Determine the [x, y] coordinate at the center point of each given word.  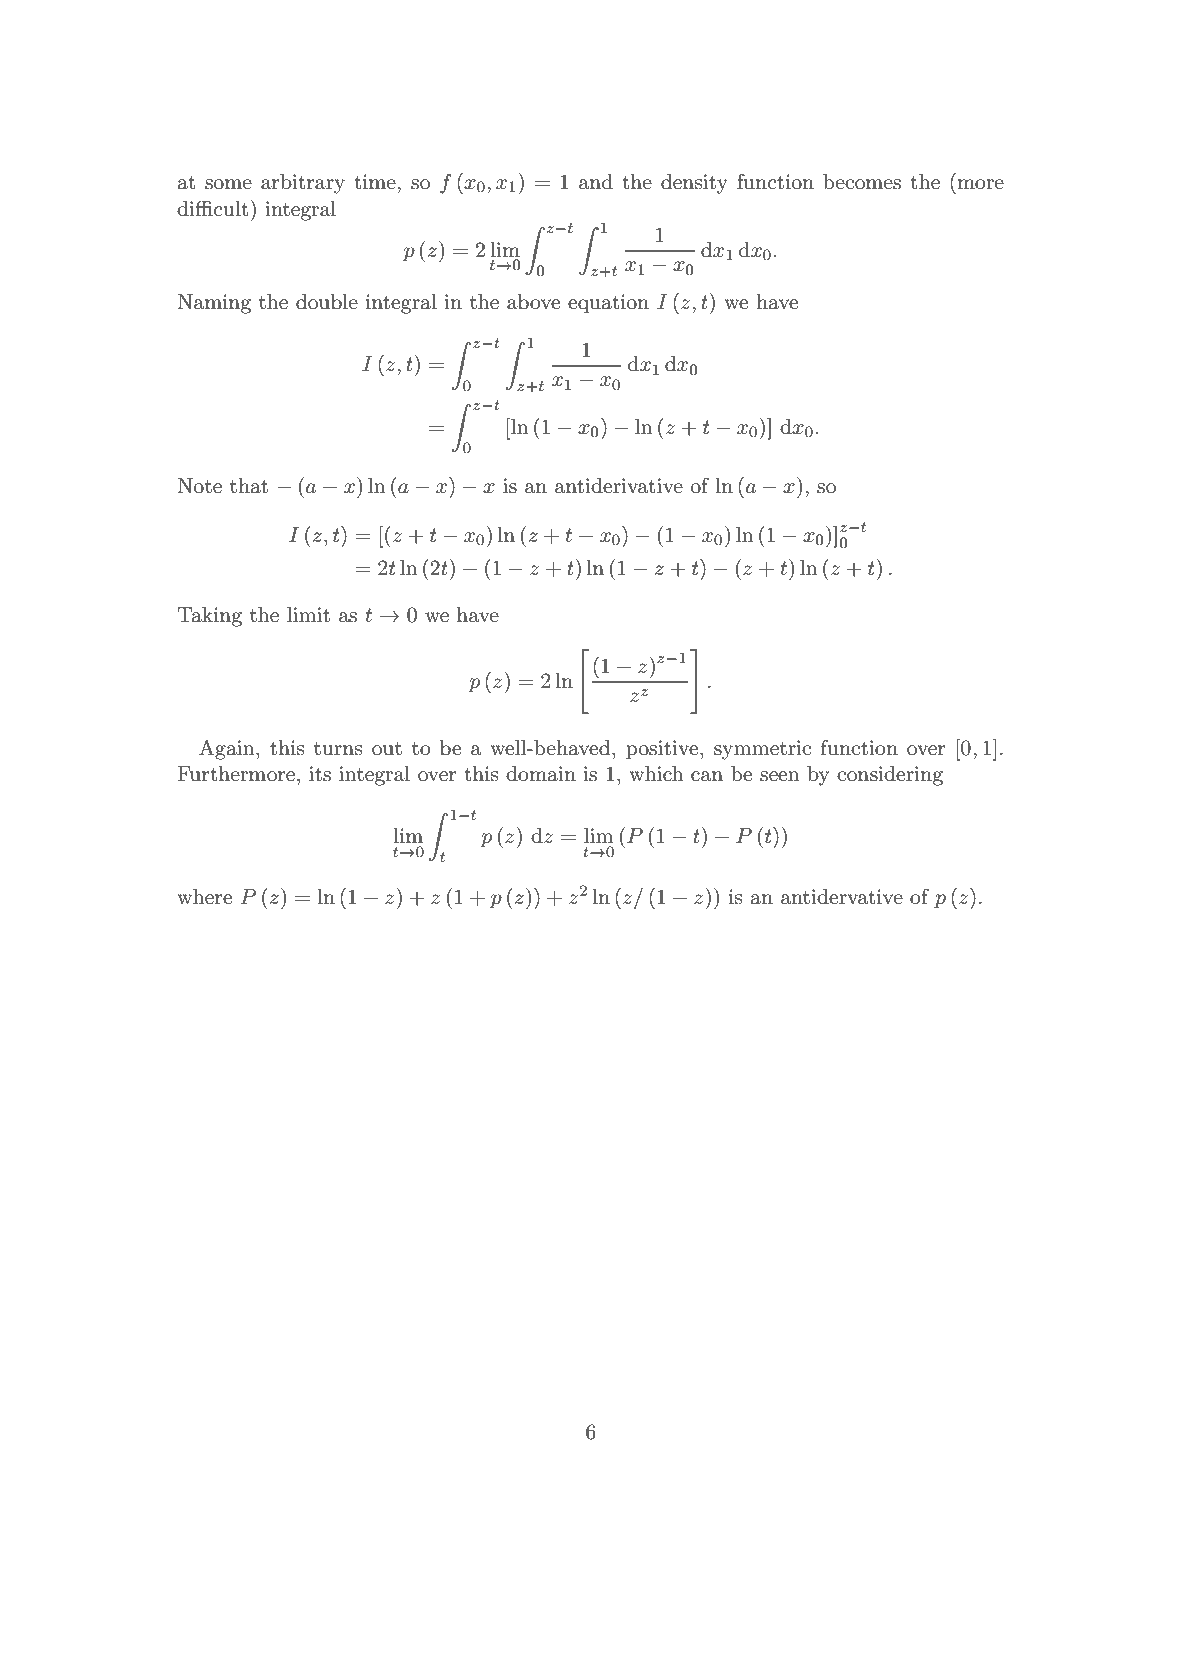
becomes [862, 182]
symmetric [762, 750]
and [596, 182]
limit [308, 615]
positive [663, 750]
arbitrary [303, 184]
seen [780, 776]
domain [541, 774]
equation [608, 304]
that [249, 486]
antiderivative [619, 486]
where [204, 897]
